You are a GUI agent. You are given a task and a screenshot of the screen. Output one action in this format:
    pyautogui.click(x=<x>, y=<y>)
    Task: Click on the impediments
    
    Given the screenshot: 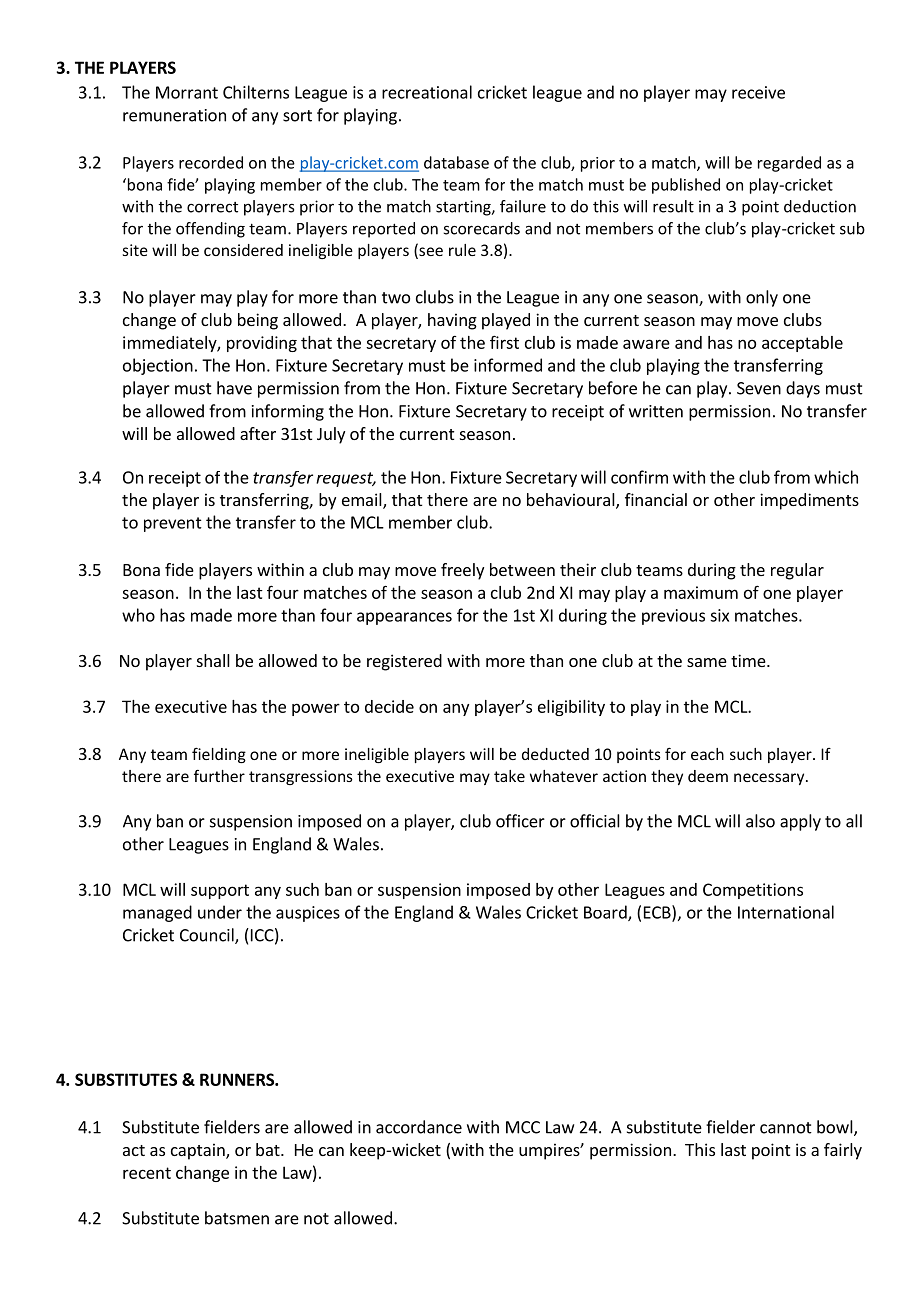 What is the action you would take?
    pyautogui.click(x=809, y=501)
